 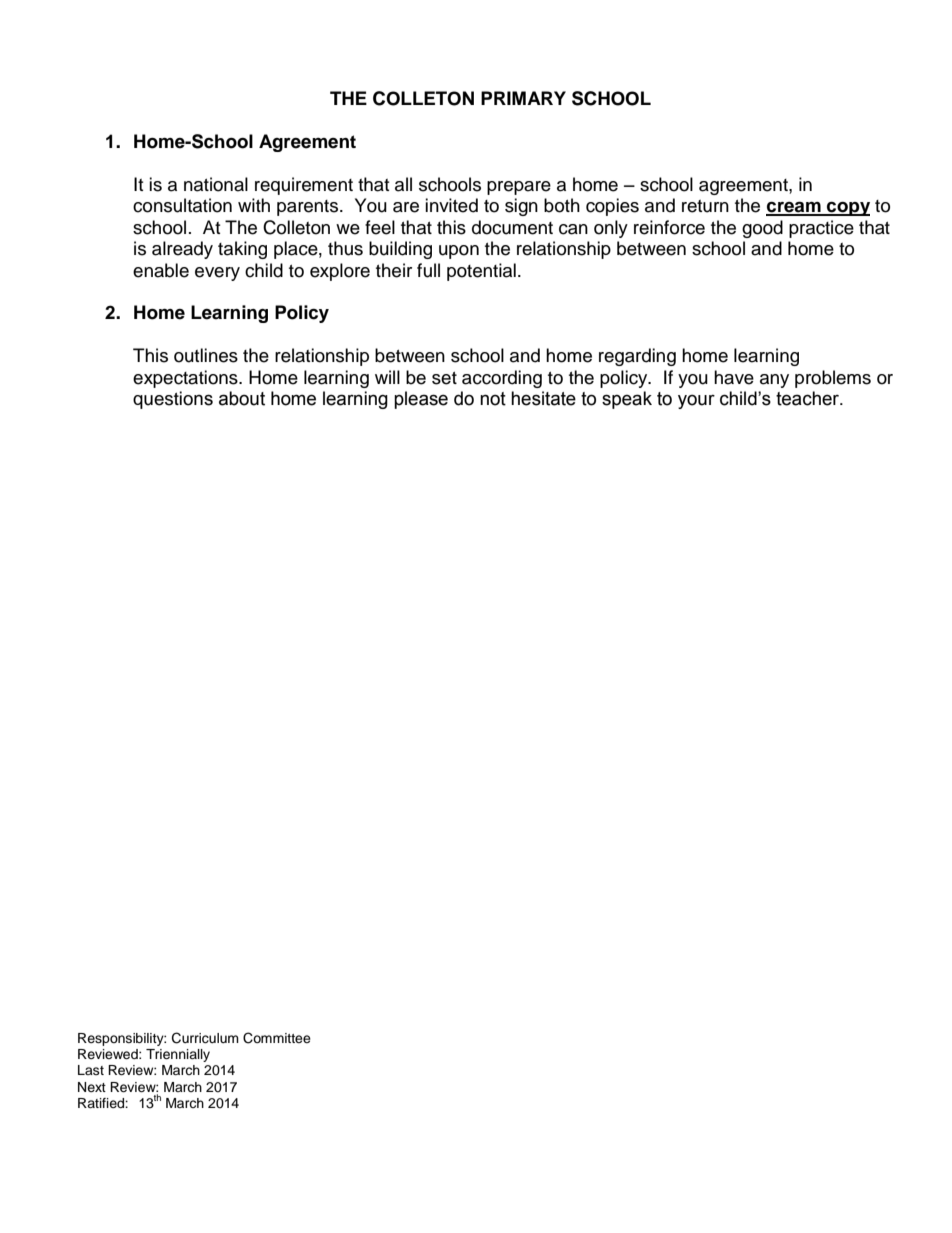 I want to click on national, so click(x=216, y=184).
